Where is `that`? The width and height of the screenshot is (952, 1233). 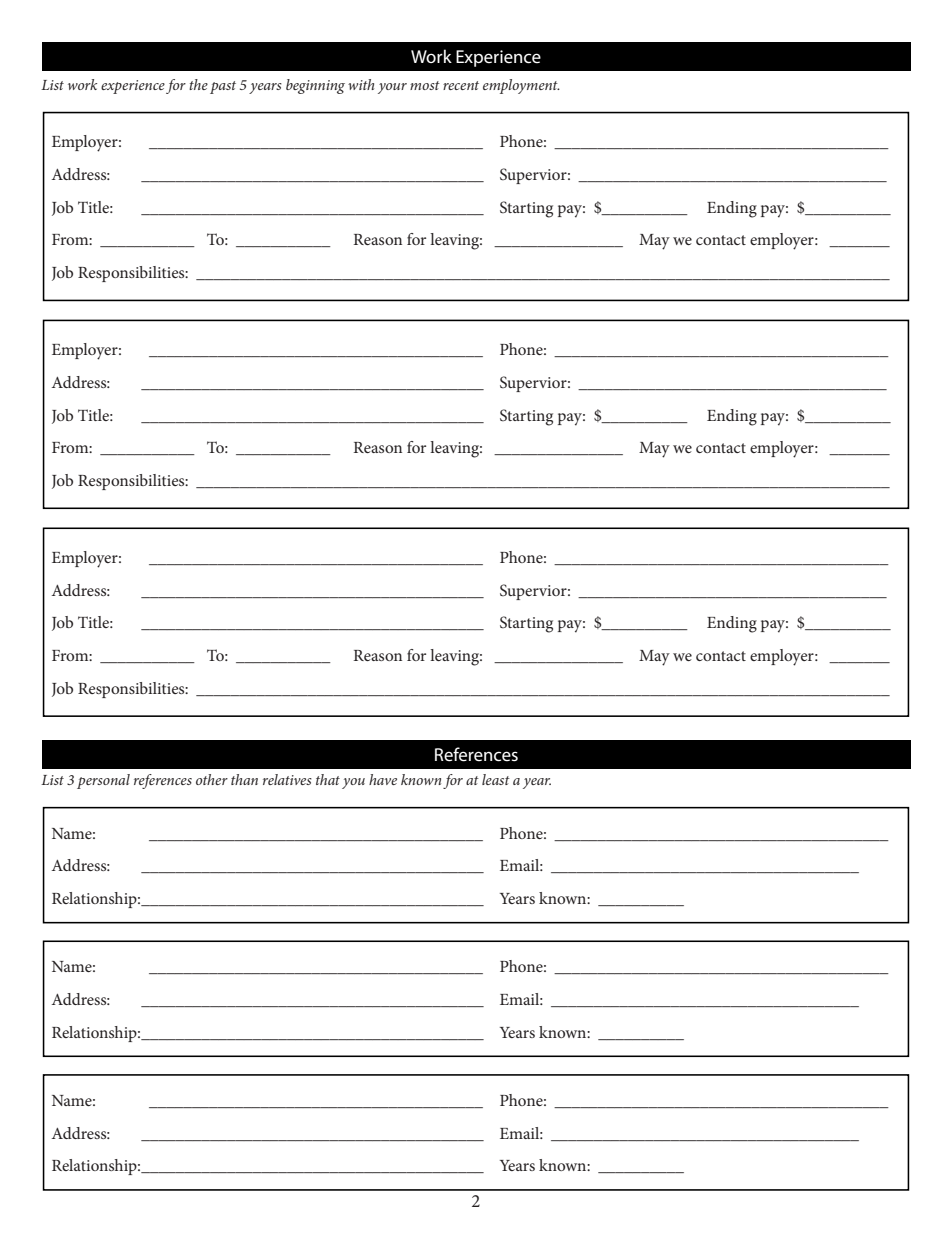 that is located at coordinates (328, 779).
